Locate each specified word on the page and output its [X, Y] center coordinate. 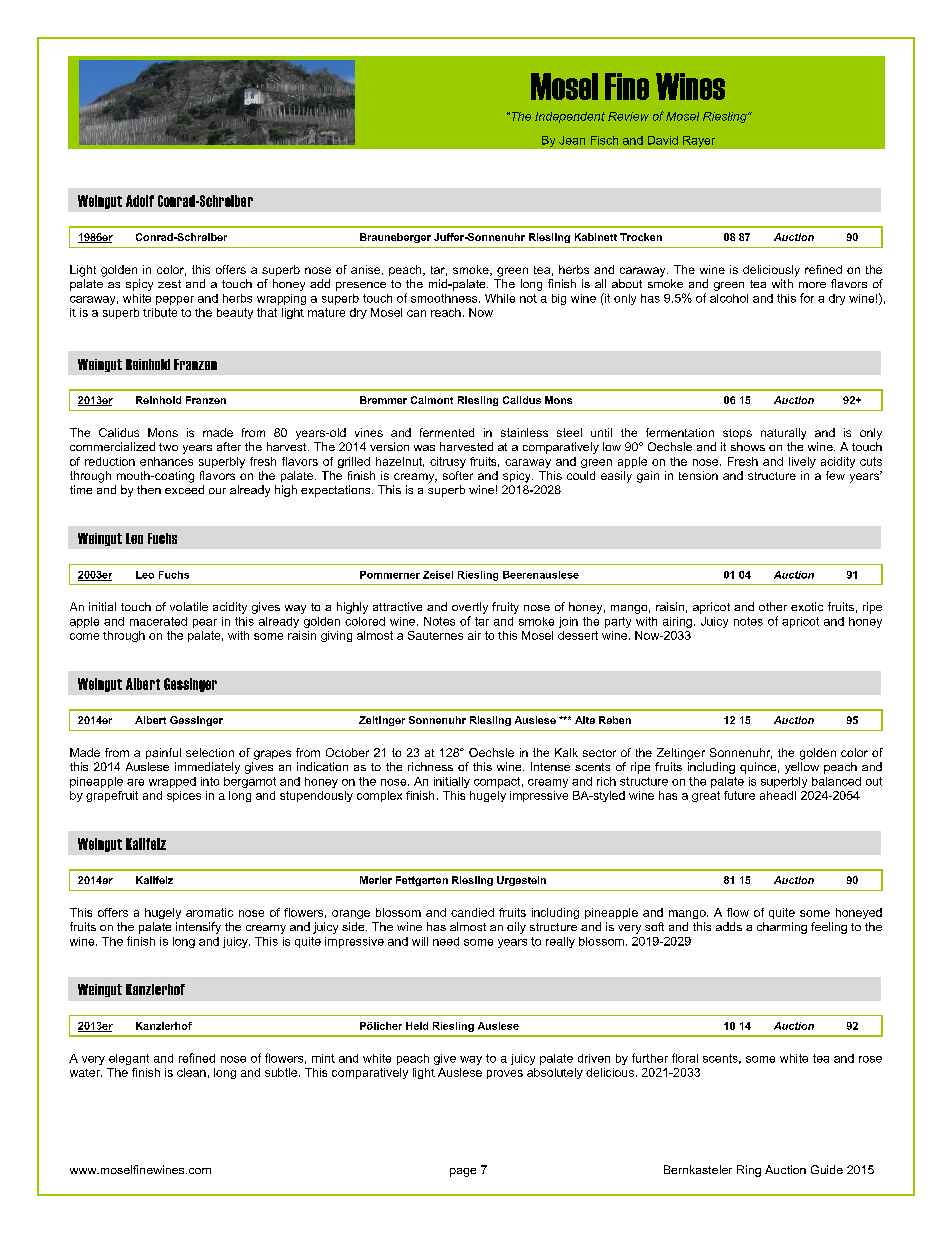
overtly [470, 608]
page [463, 1172]
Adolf [140, 201]
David [663, 140]
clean [191, 1072]
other [773, 606]
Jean [572, 140]
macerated [158, 621]
